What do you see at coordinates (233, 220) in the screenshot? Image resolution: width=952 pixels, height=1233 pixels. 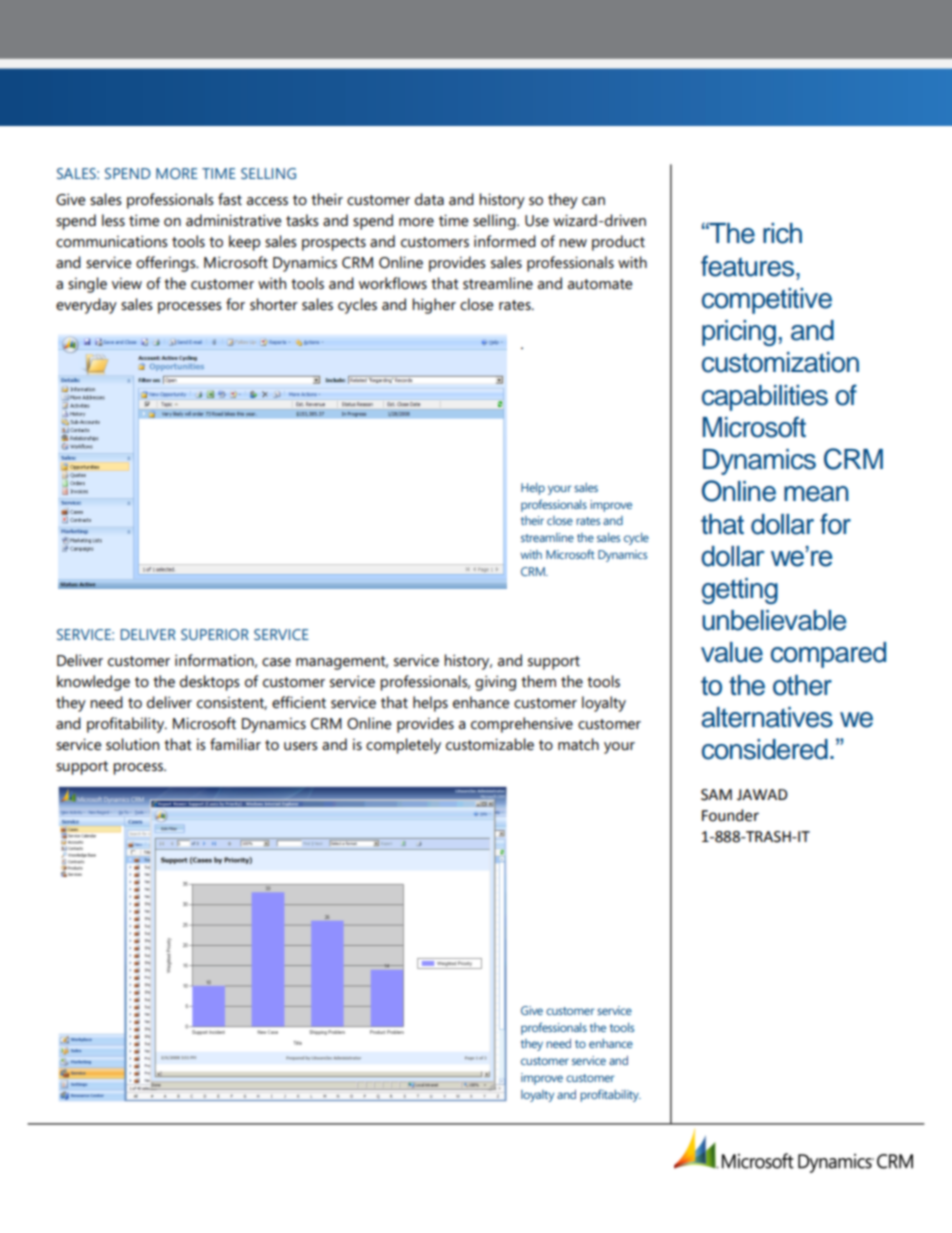 I see `administrative` at bounding box center [233, 220].
